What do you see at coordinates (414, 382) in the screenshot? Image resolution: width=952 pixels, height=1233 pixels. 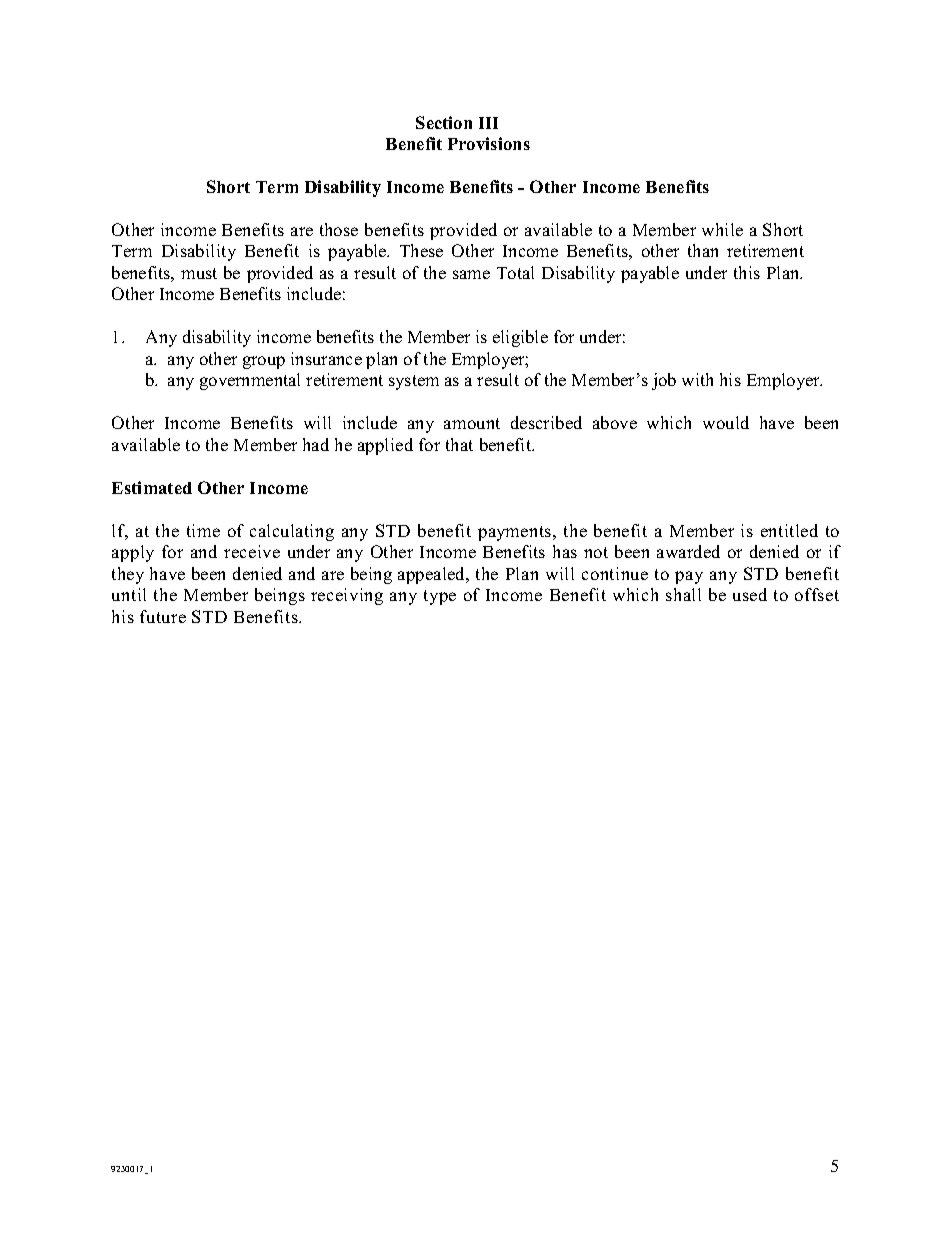 I see `system` at bounding box center [414, 382].
